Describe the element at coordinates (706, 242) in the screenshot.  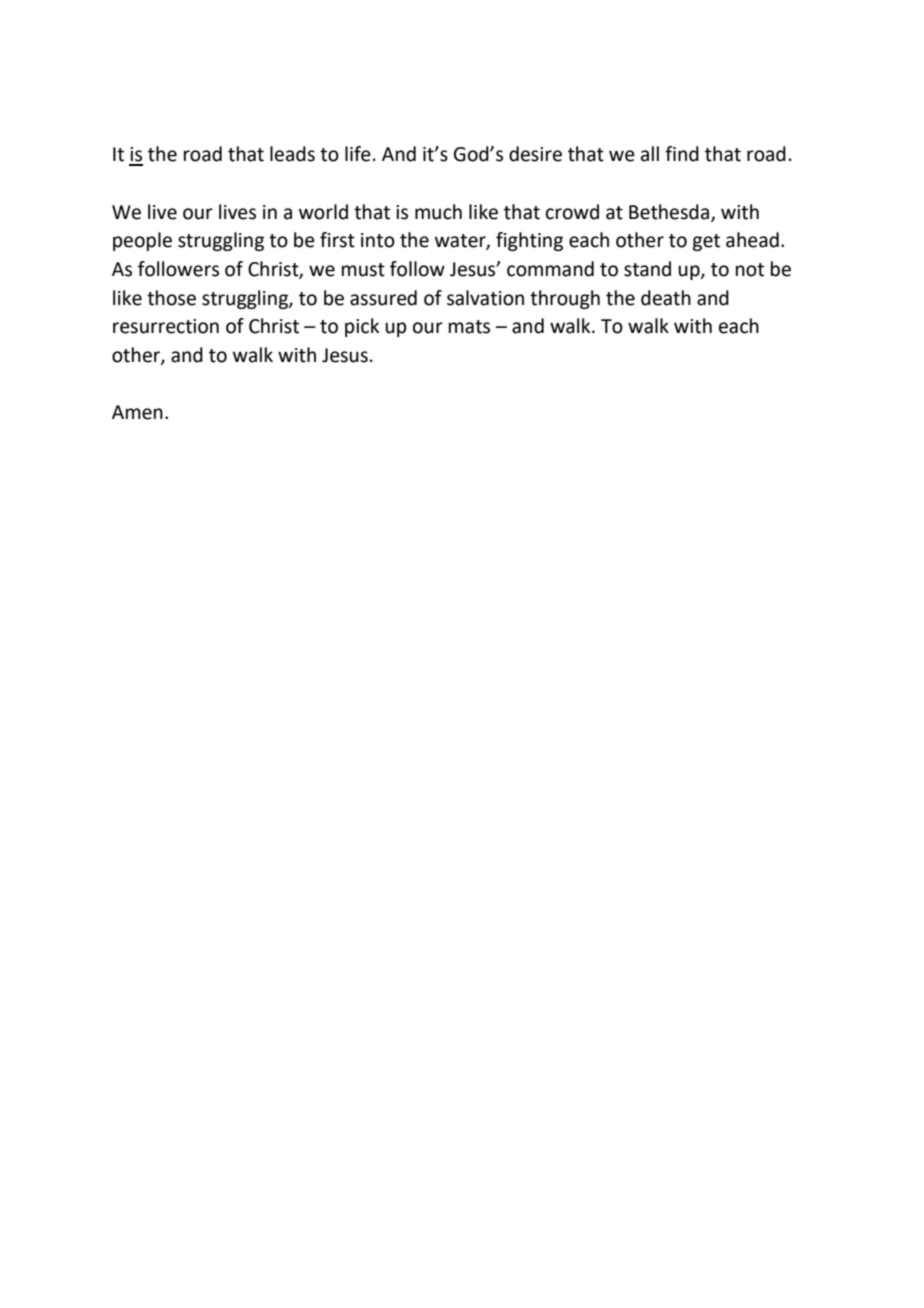
I see `get` at that location.
